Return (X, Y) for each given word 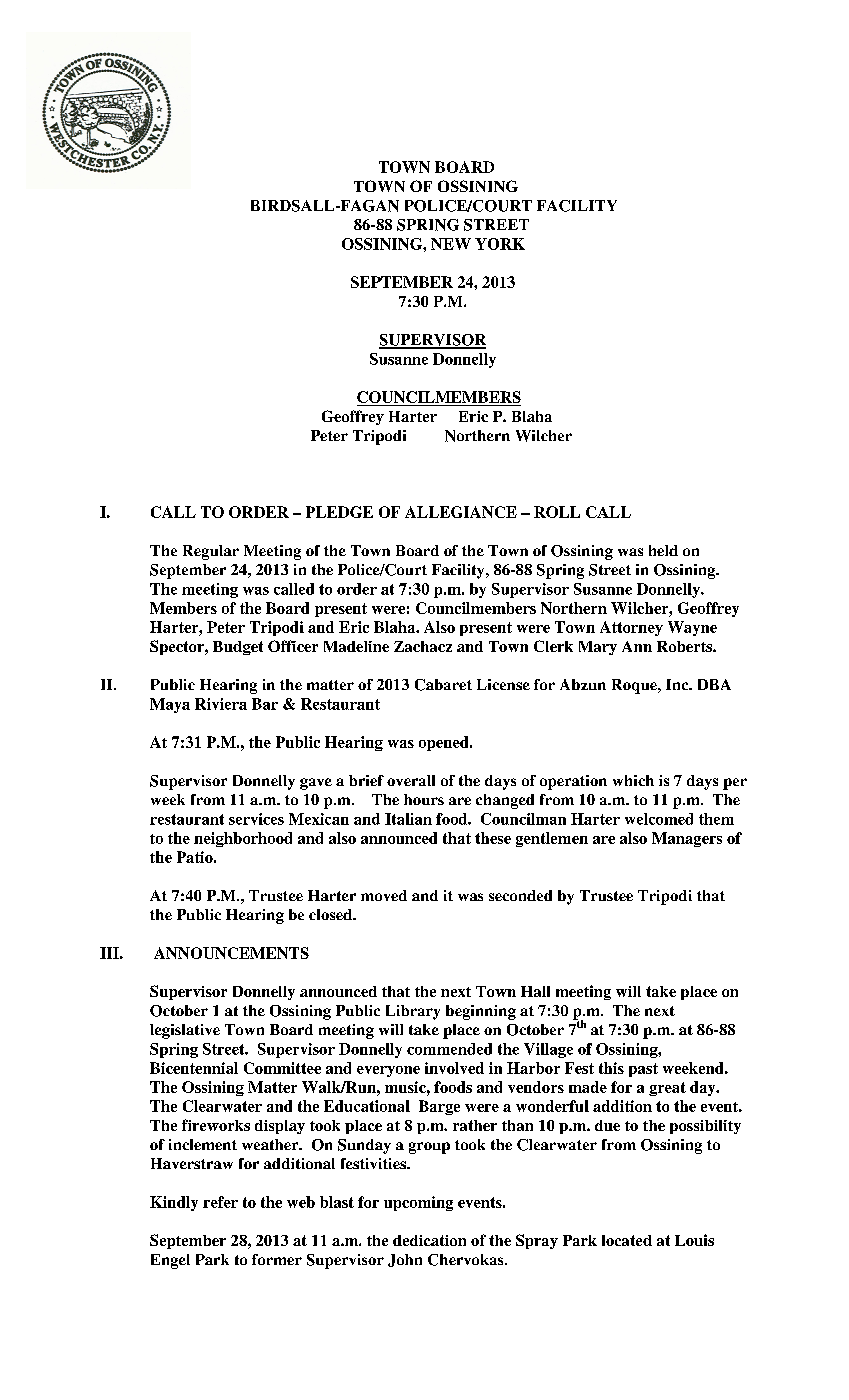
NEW (451, 244)
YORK (500, 244)
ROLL (557, 512)
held (663, 550)
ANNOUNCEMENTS (231, 953)
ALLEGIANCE (461, 512)
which (633, 780)
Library (413, 1012)
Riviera (221, 704)
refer (220, 1202)
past (643, 1070)
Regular (211, 552)
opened (445, 743)
